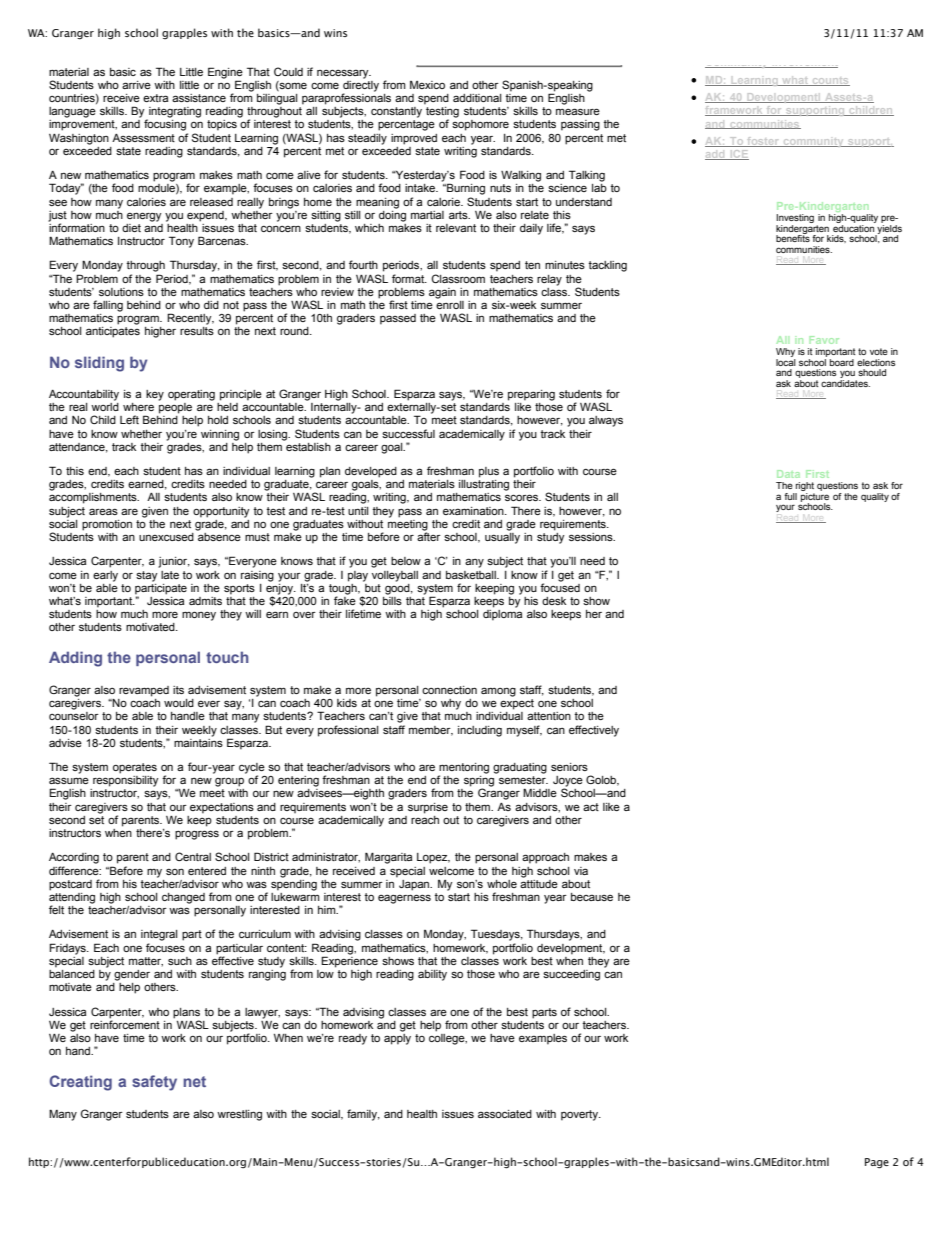 The image size is (952, 1233). What do you see at coordinates (505, 1114) in the screenshot?
I see `associated` at bounding box center [505, 1114].
